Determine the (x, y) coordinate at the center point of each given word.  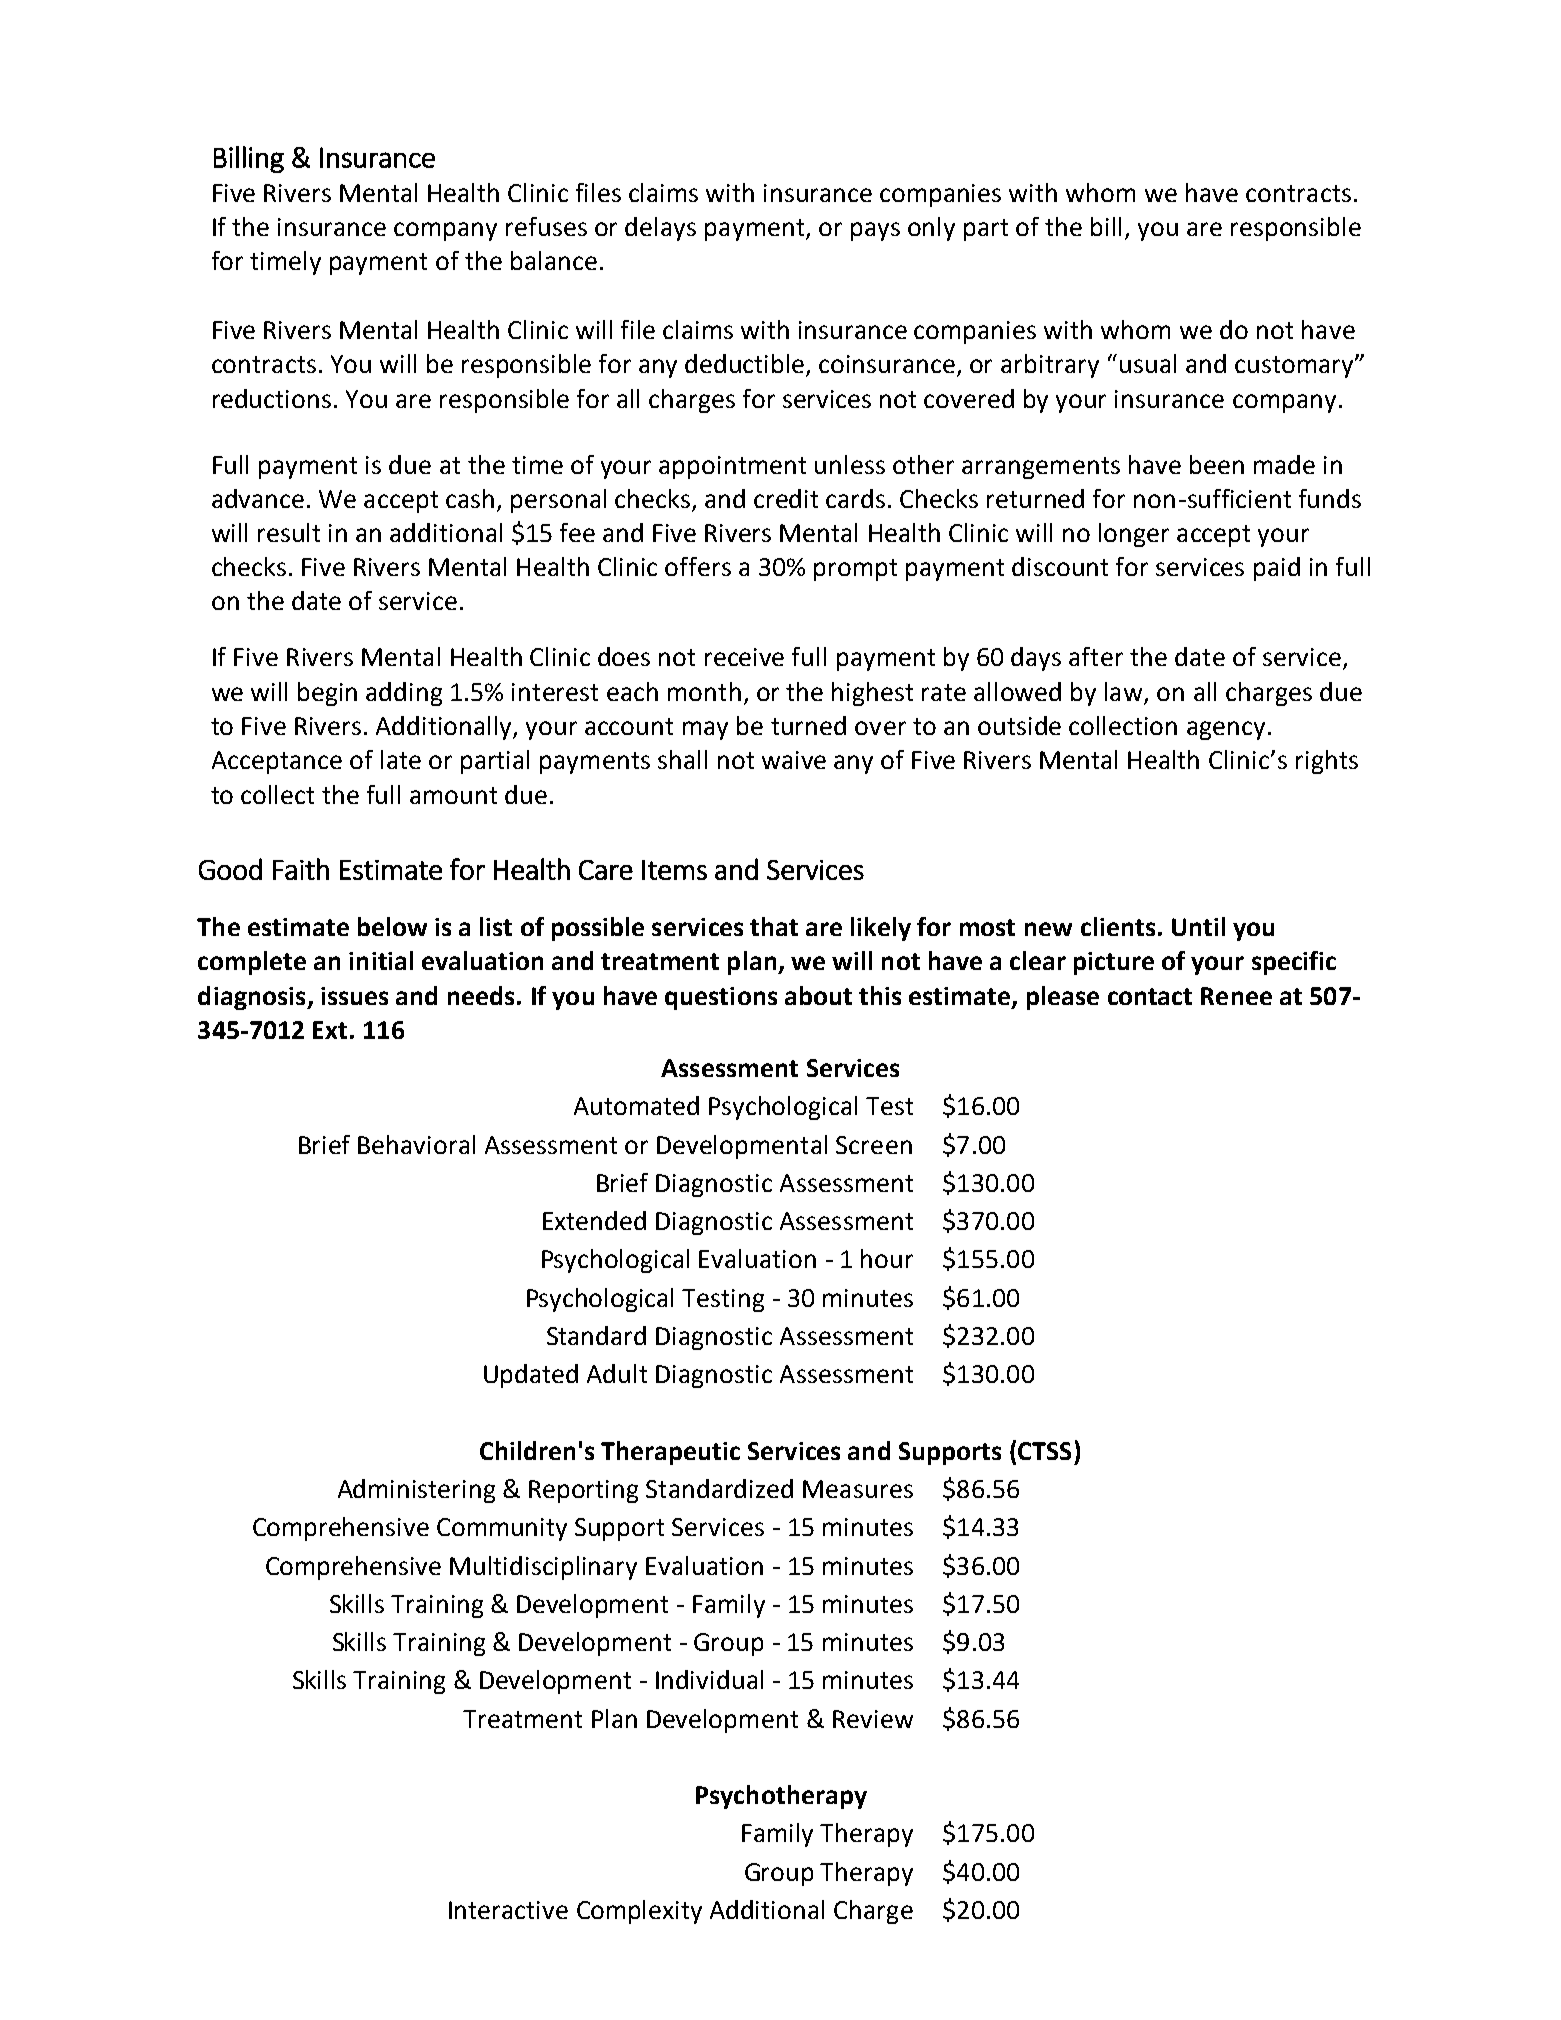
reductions (272, 398)
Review (873, 1719)
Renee (1236, 996)
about (818, 995)
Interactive (508, 1910)
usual (1148, 363)
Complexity (639, 1912)
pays (875, 231)
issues (354, 996)
